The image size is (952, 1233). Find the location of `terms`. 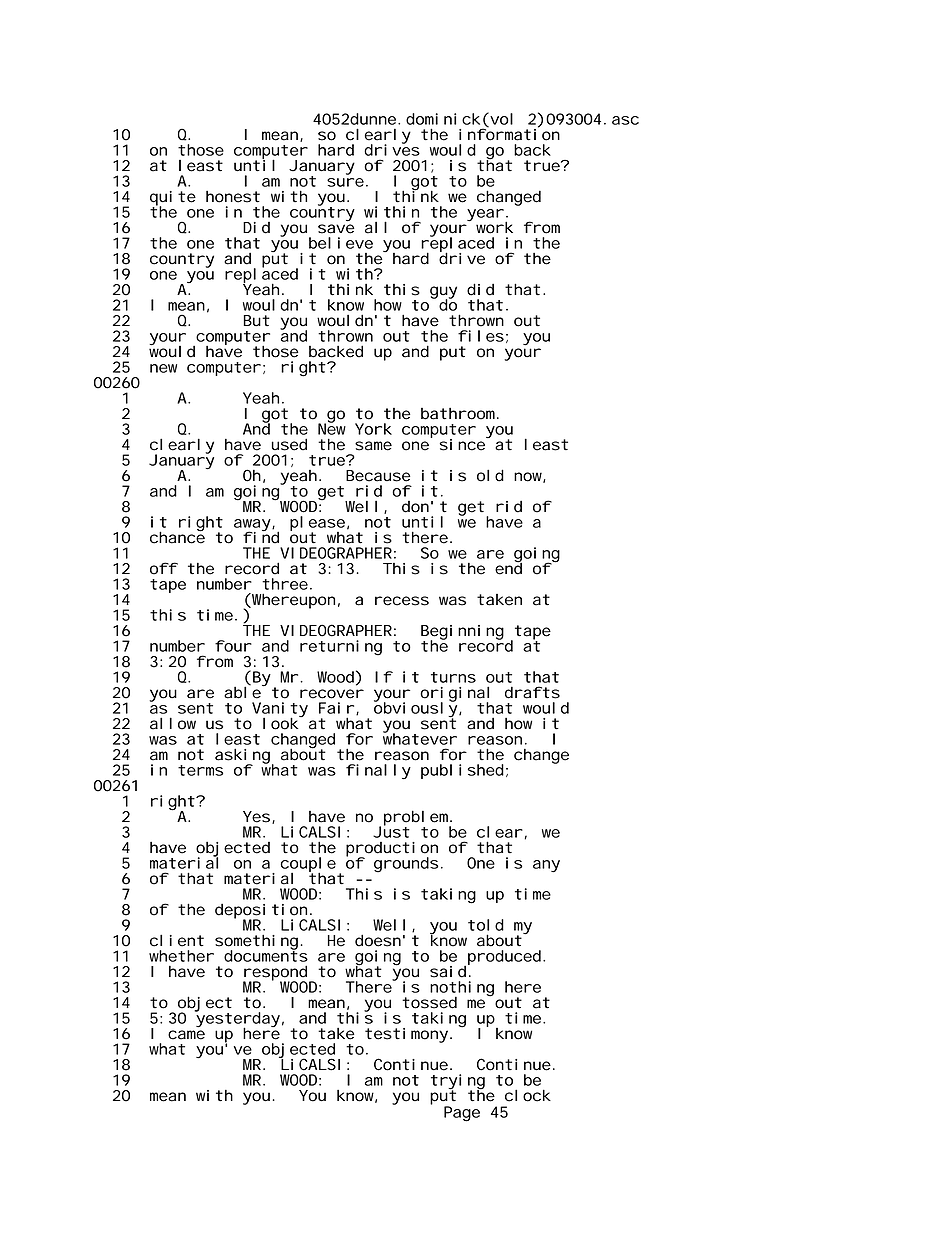

terms is located at coordinates (200, 770).
